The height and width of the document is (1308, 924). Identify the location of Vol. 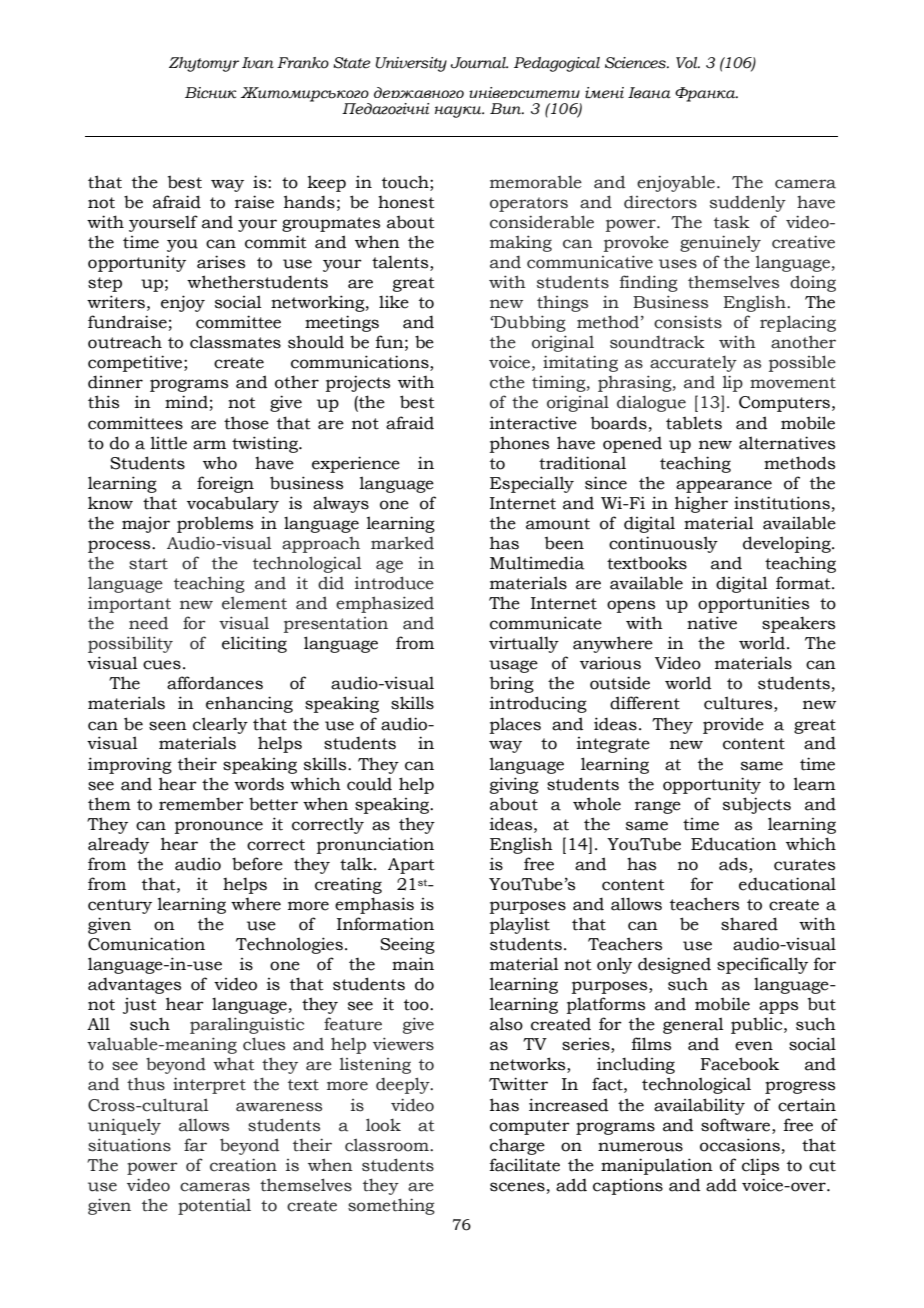
(688, 63).
